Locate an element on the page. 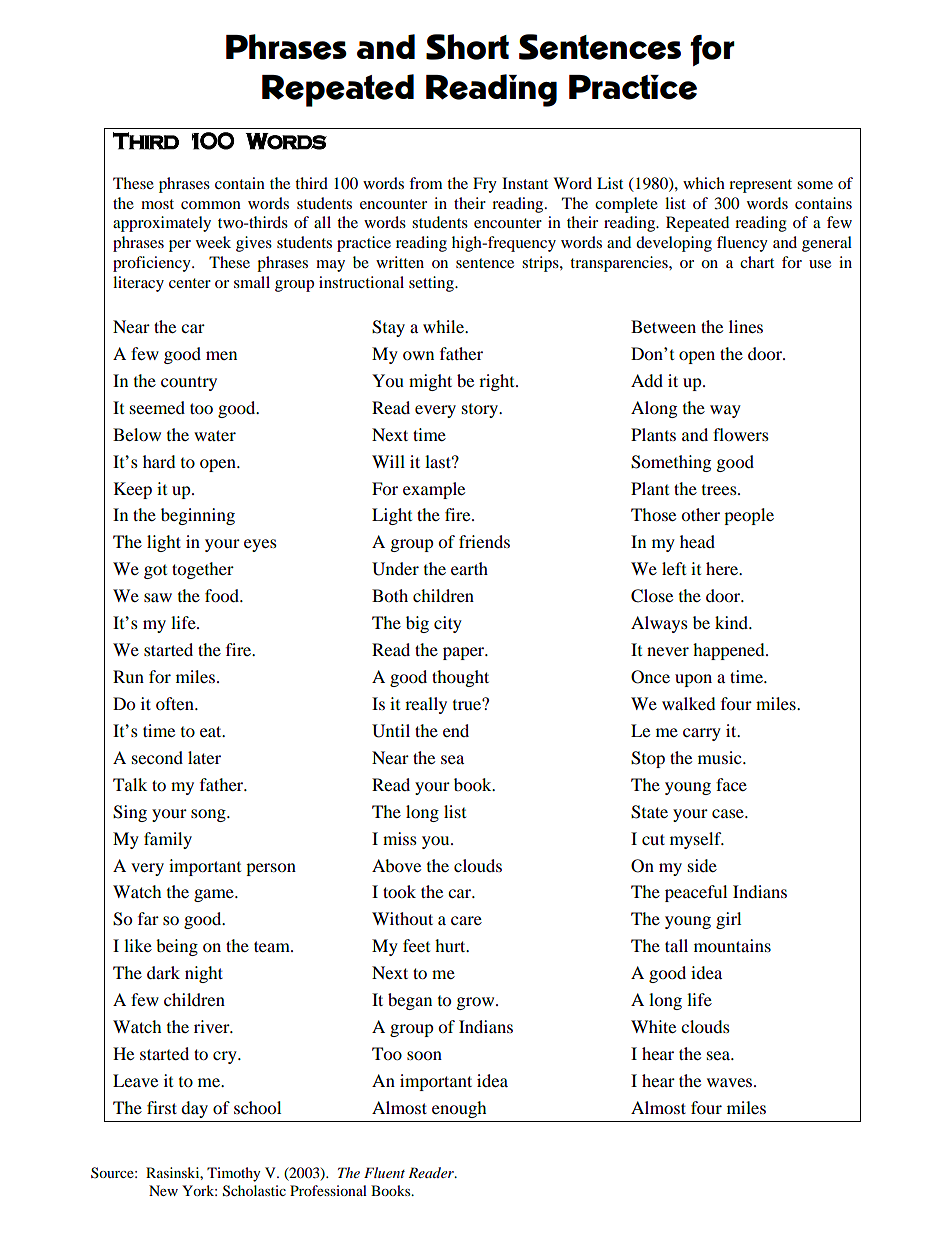 The width and height of the page is (952, 1233). Short is located at coordinates (467, 47).
